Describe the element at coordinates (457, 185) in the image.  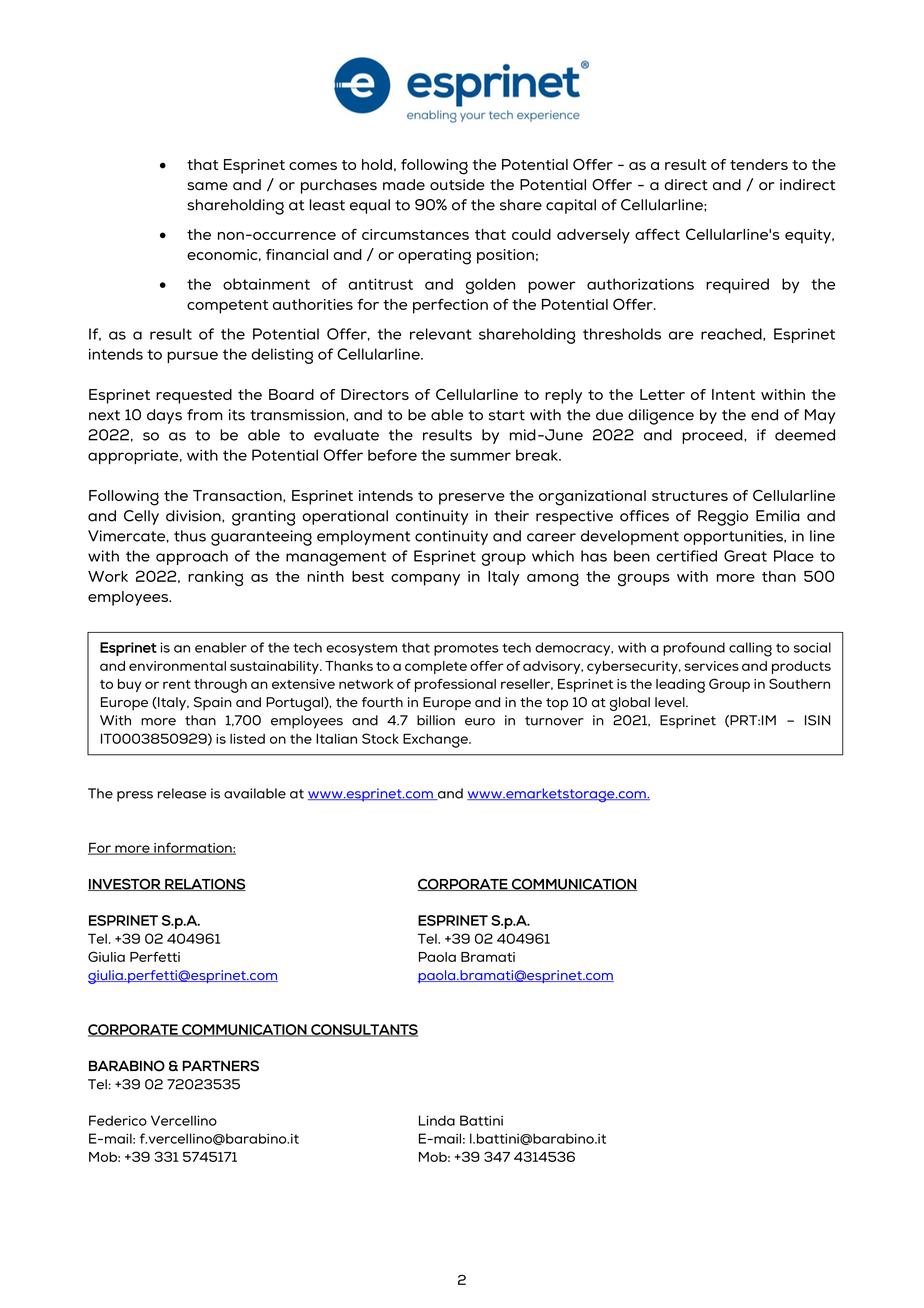
I see `outside` at that location.
